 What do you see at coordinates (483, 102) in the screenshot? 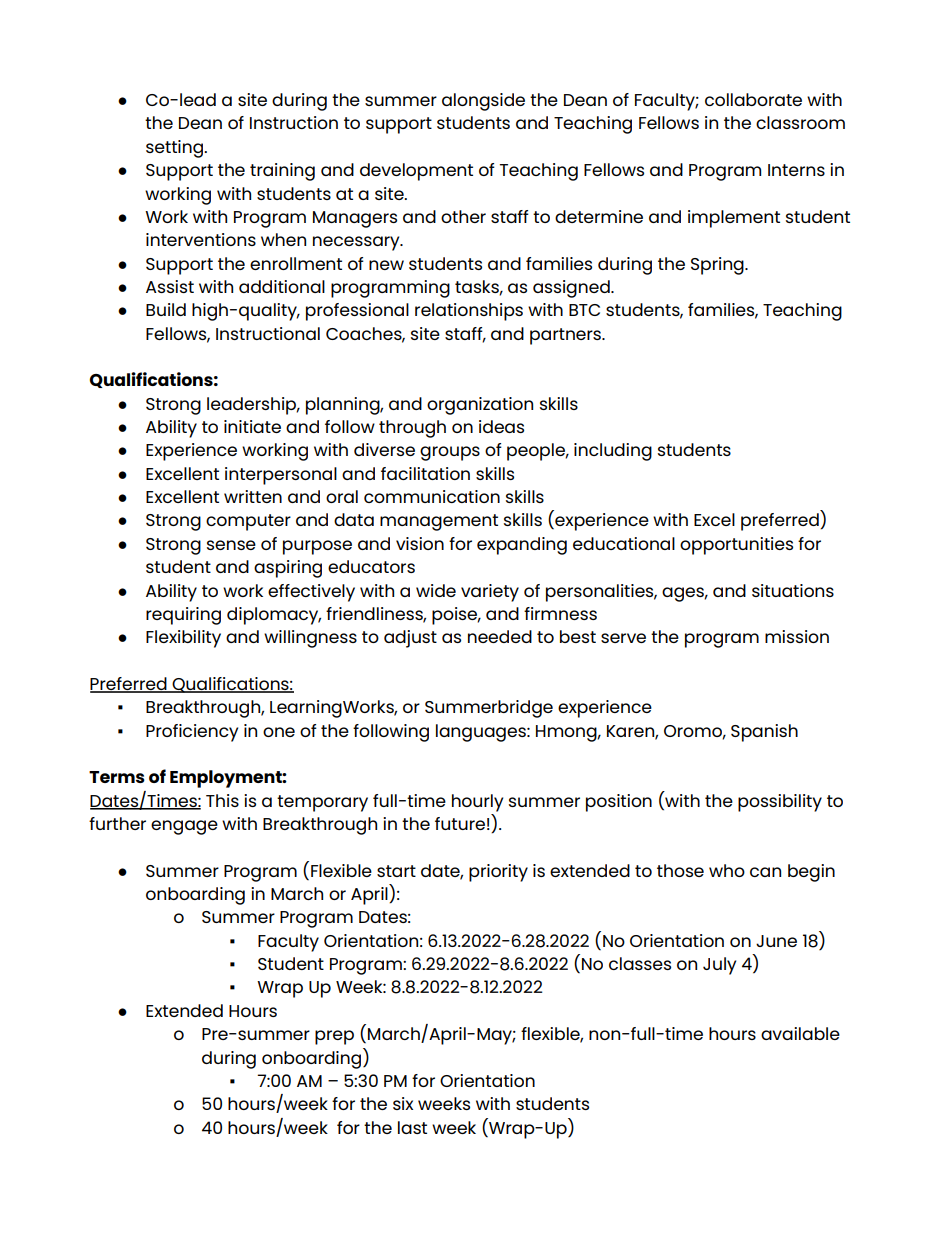
I see `alongside` at bounding box center [483, 102].
